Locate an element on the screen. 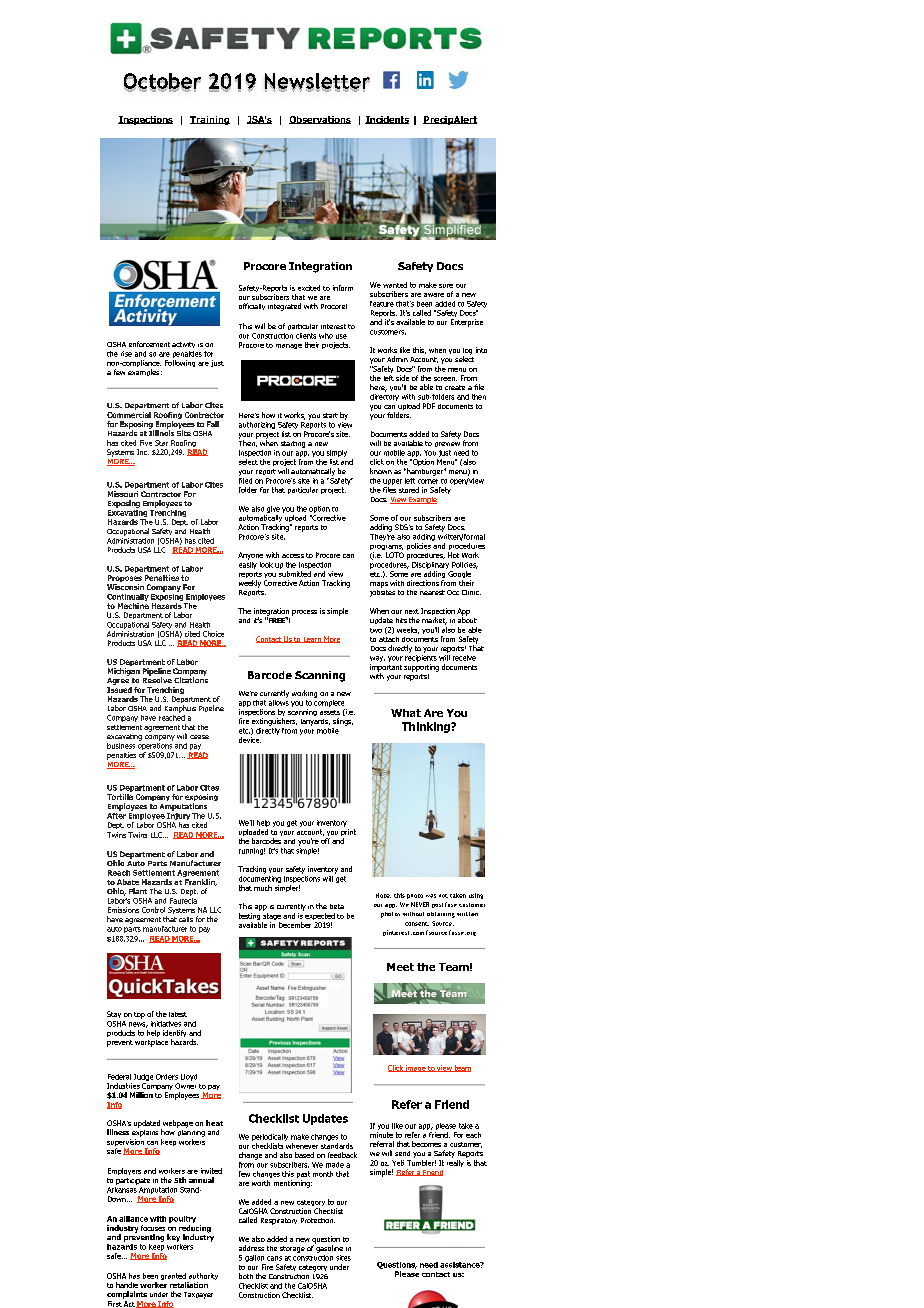 This screenshot has height=1308, width=924. December is located at coordinates (295, 925).
